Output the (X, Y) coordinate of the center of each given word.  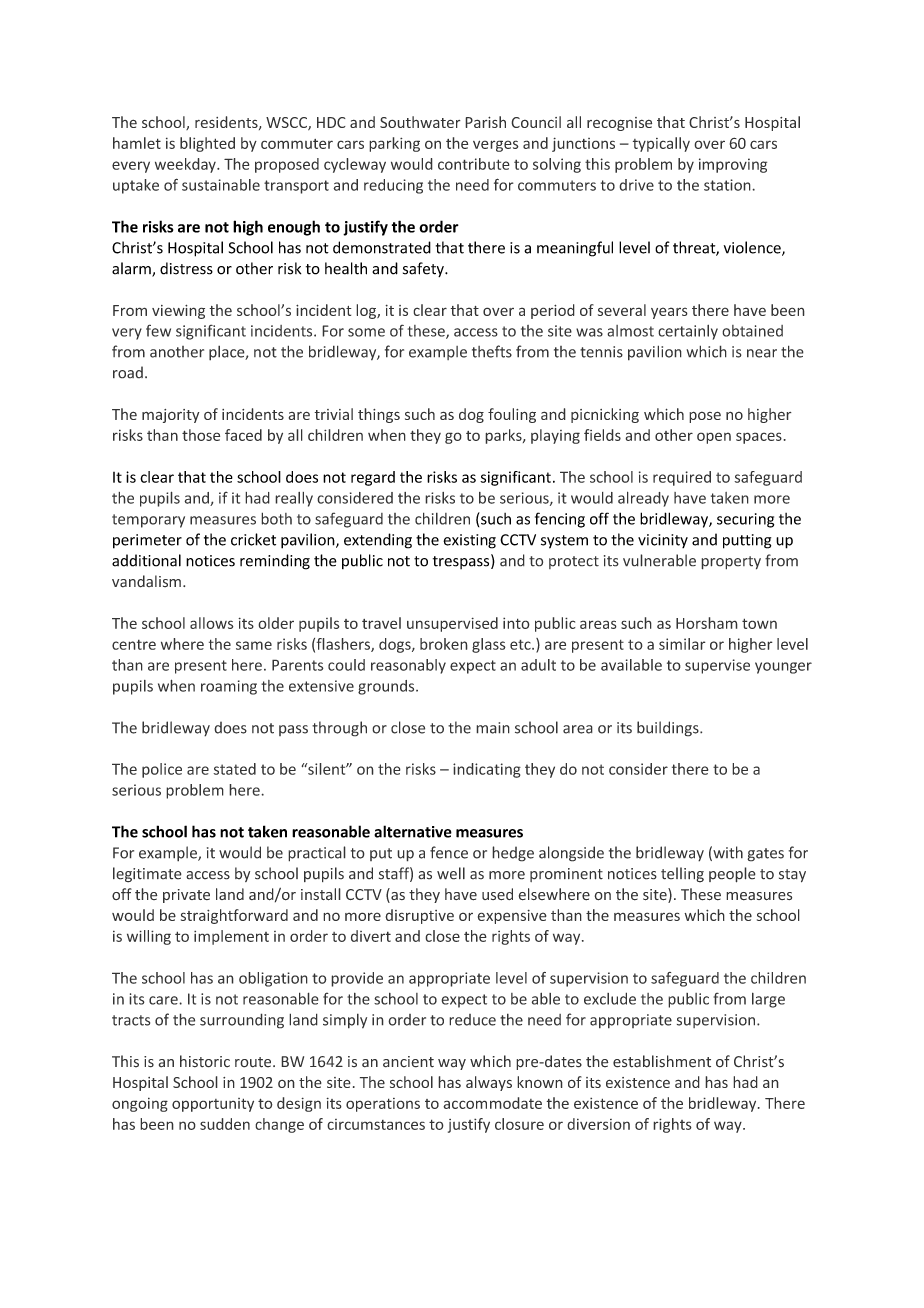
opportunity (213, 1105)
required (682, 478)
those (201, 435)
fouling (512, 415)
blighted (207, 144)
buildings (669, 729)
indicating (487, 770)
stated (234, 769)
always (489, 1083)
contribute (474, 164)
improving (733, 165)
